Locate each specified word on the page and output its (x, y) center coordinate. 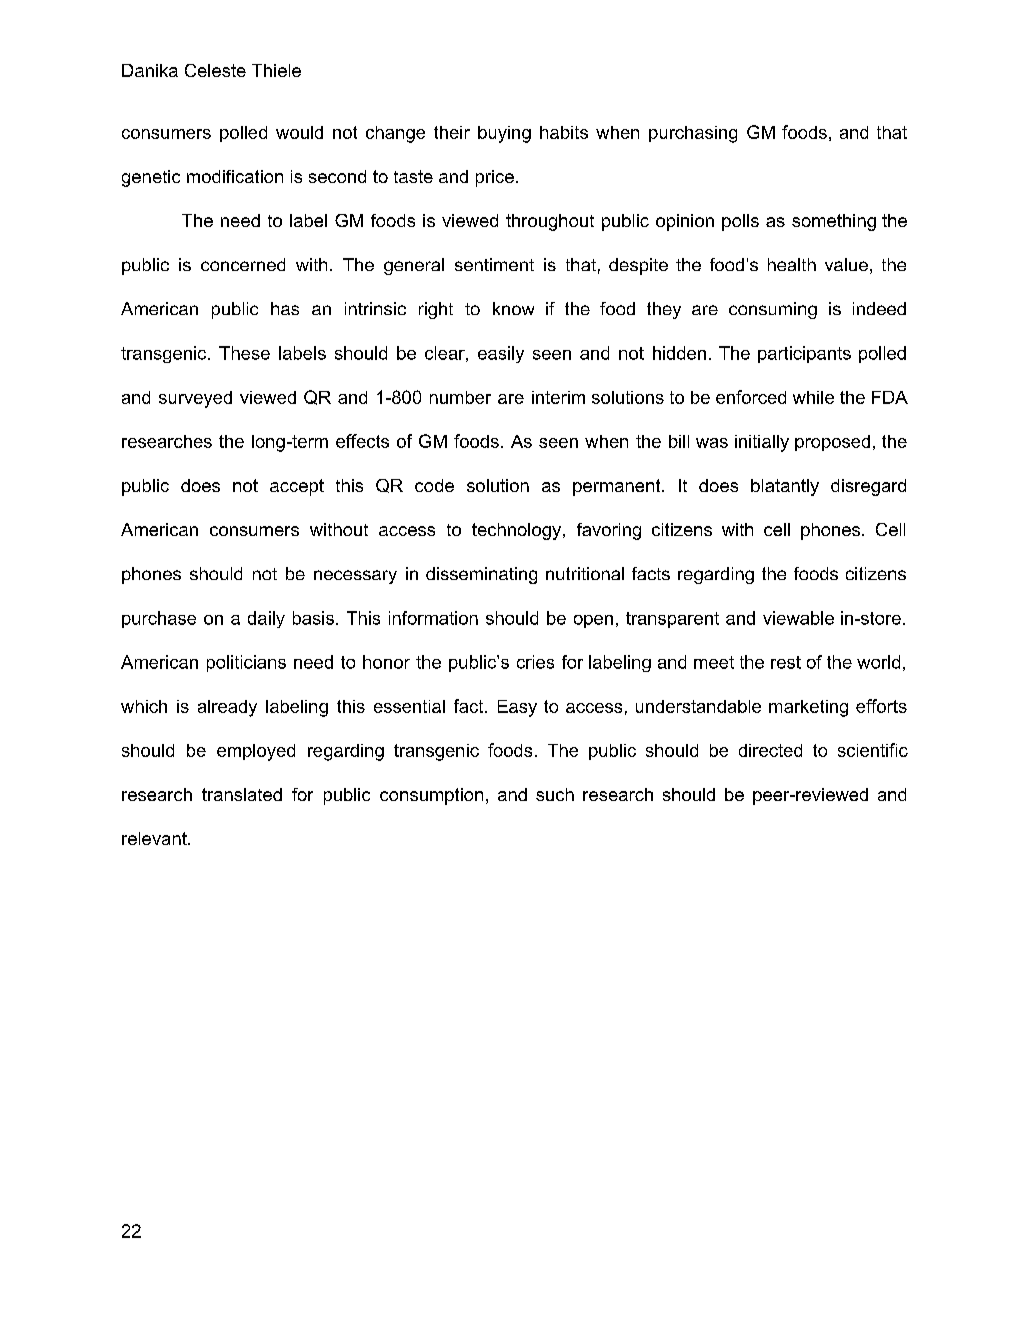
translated (242, 794)
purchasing (693, 134)
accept (297, 487)
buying (504, 134)
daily (266, 619)
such (555, 794)
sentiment (494, 264)
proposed (832, 443)
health (792, 264)
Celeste (215, 70)
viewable (798, 618)
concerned (243, 264)
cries (535, 662)
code (434, 485)
